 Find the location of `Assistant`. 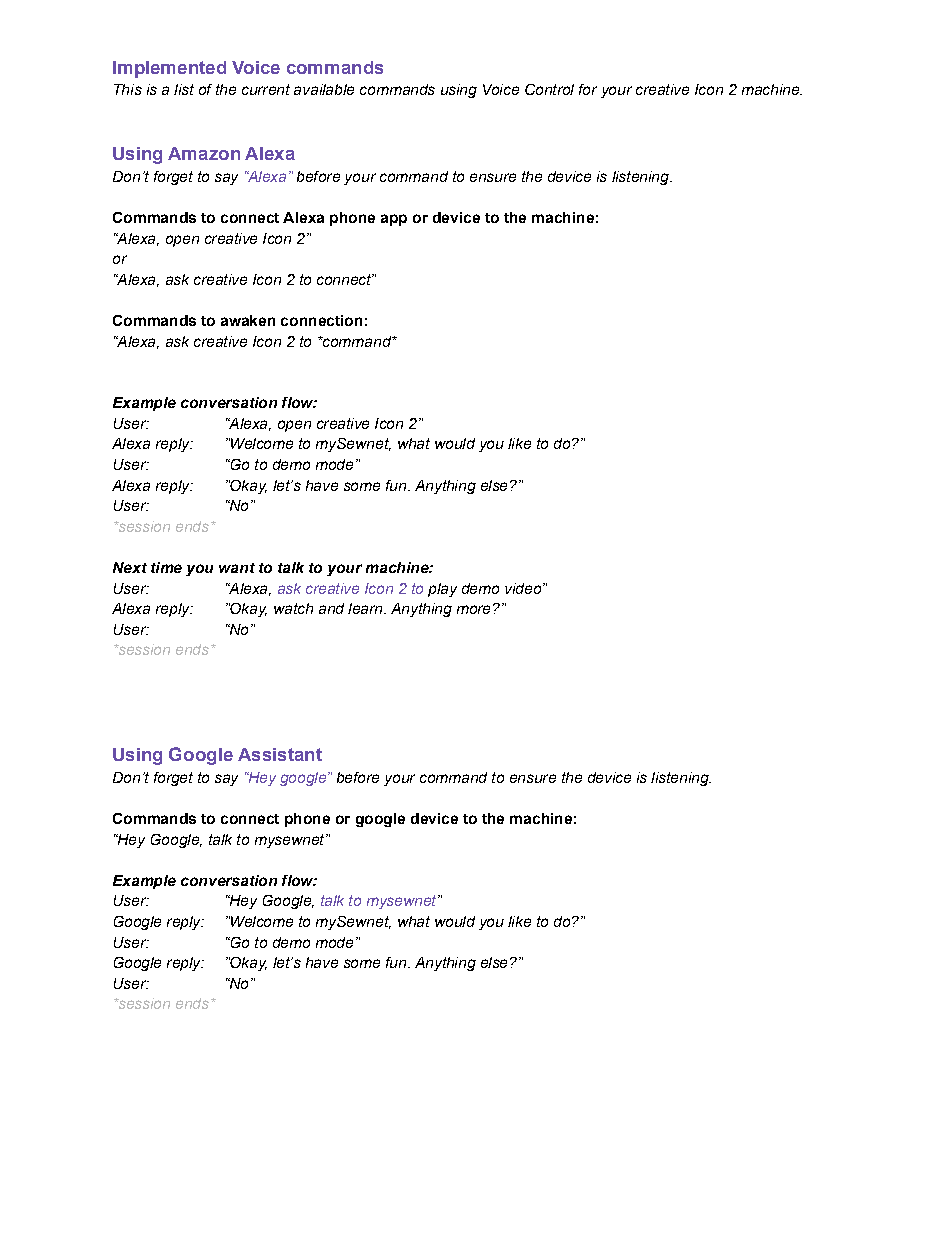

Assistant is located at coordinates (280, 754).
